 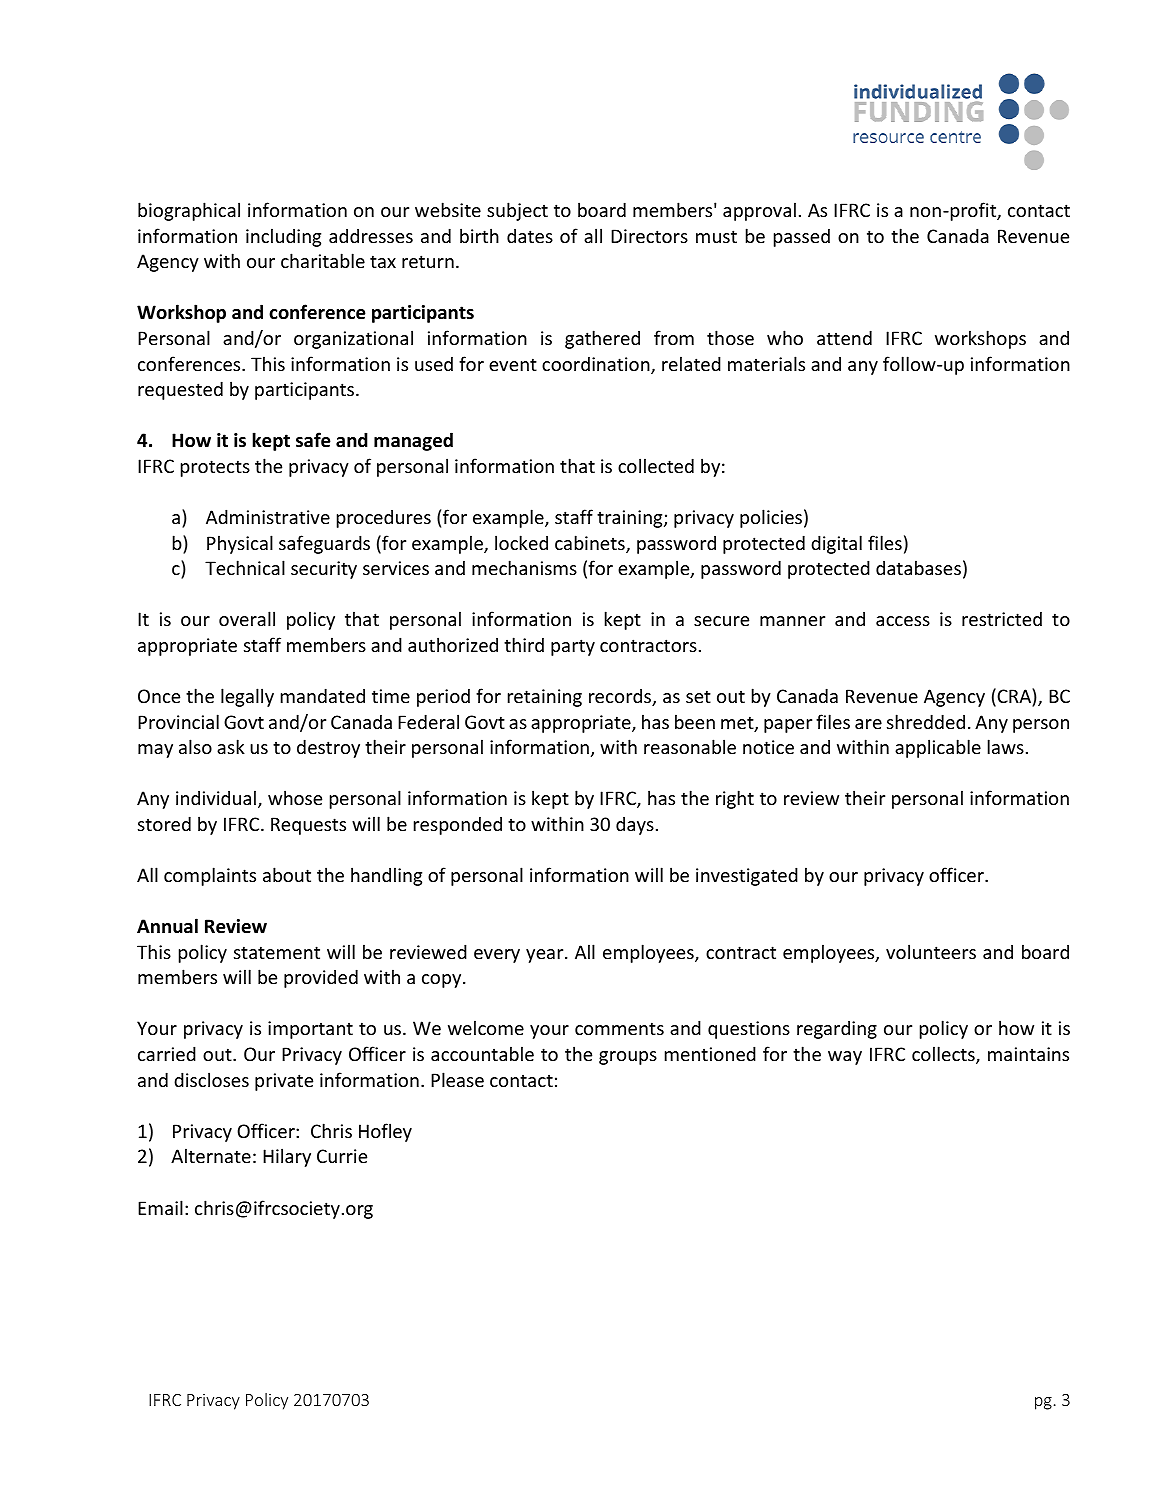 I want to click on passed, so click(x=802, y=237).
